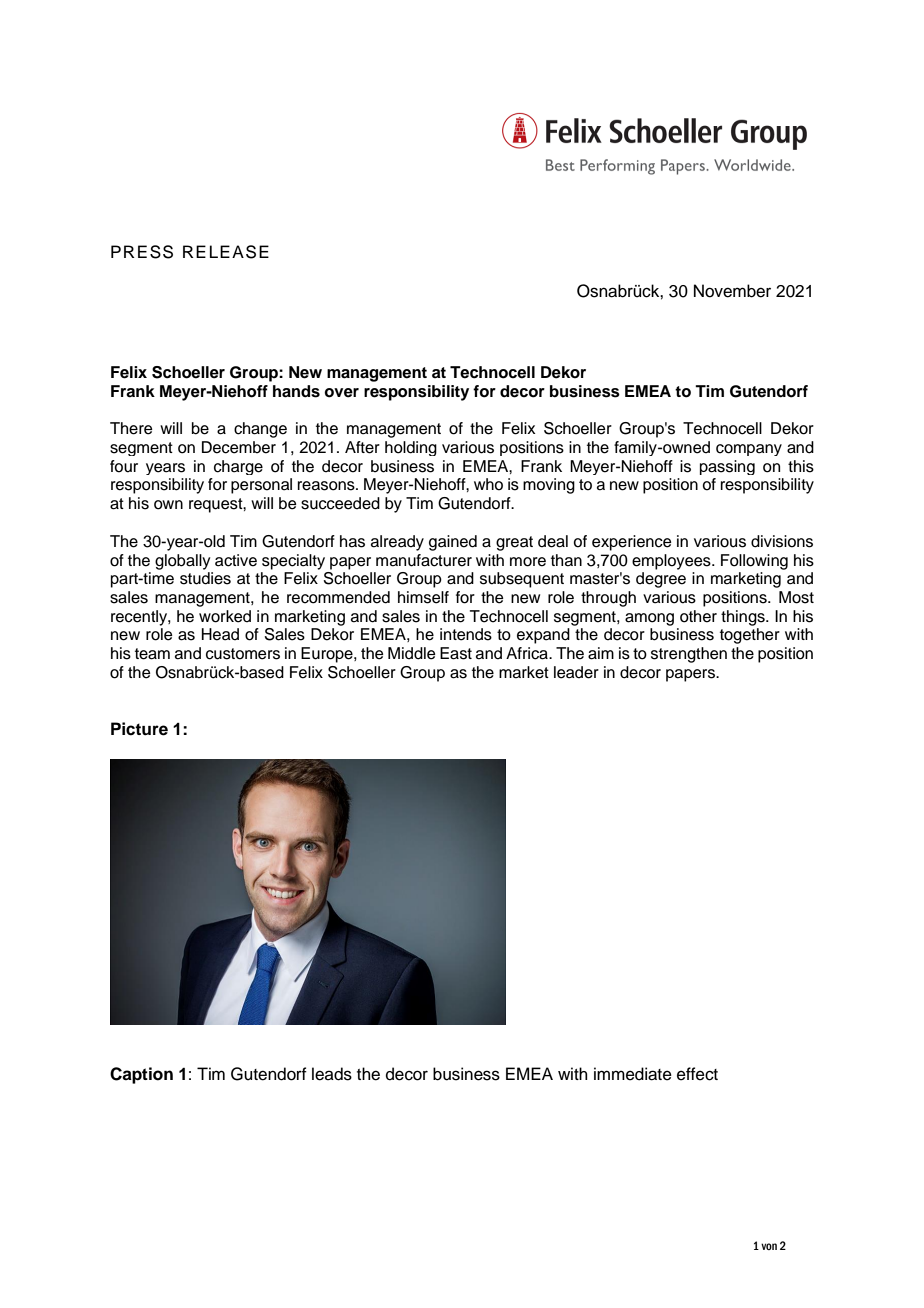 Image resolution: width=924 pixels, height=1308 pixels. What do you see at coordinates (453, 543) in the page?
I see `gained` at bounding box center [453, 543].
